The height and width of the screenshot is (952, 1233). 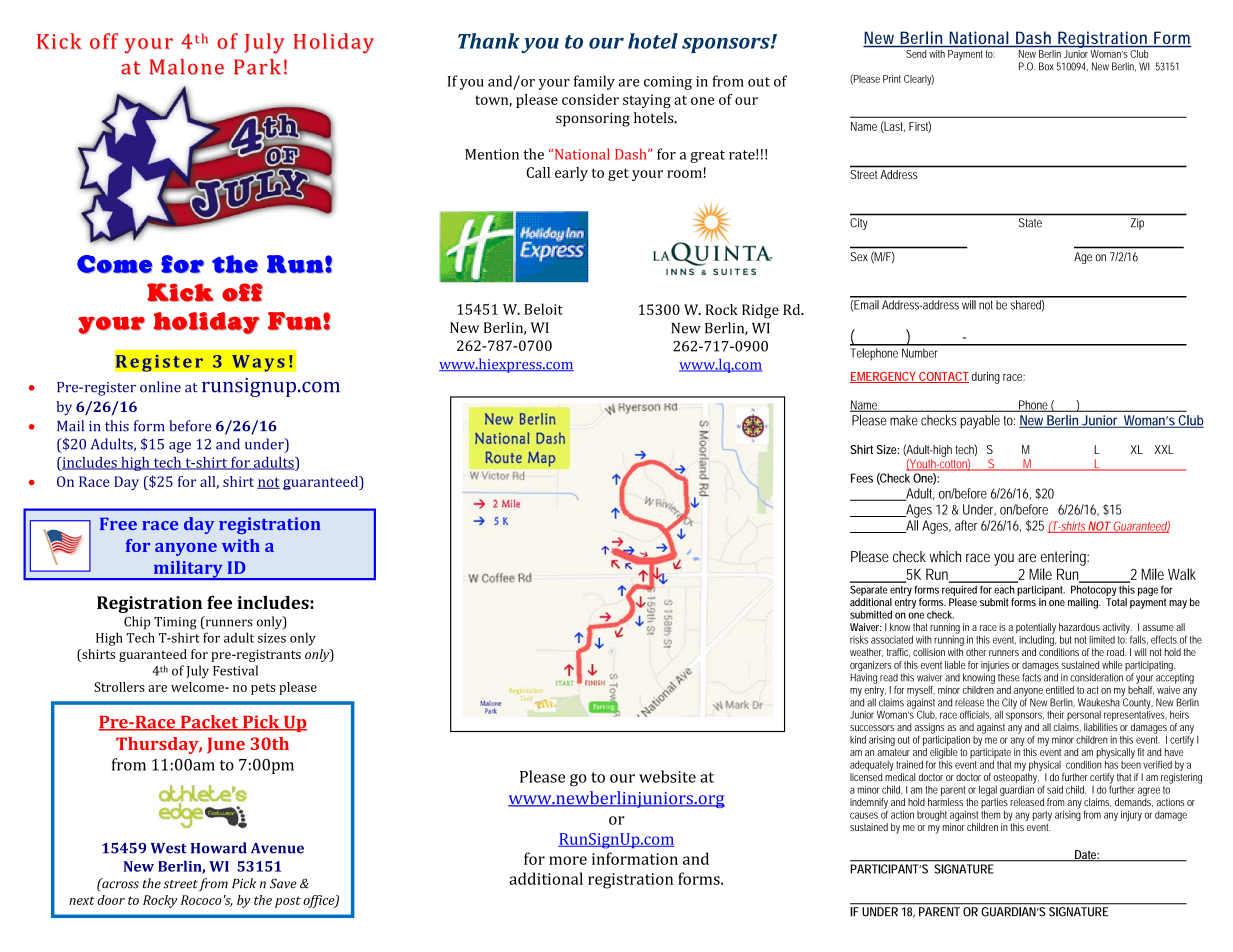 What do you see at coordinates (1046, 66) in the screenshot?
I see `Box` at bounding box center [1046, 66].
